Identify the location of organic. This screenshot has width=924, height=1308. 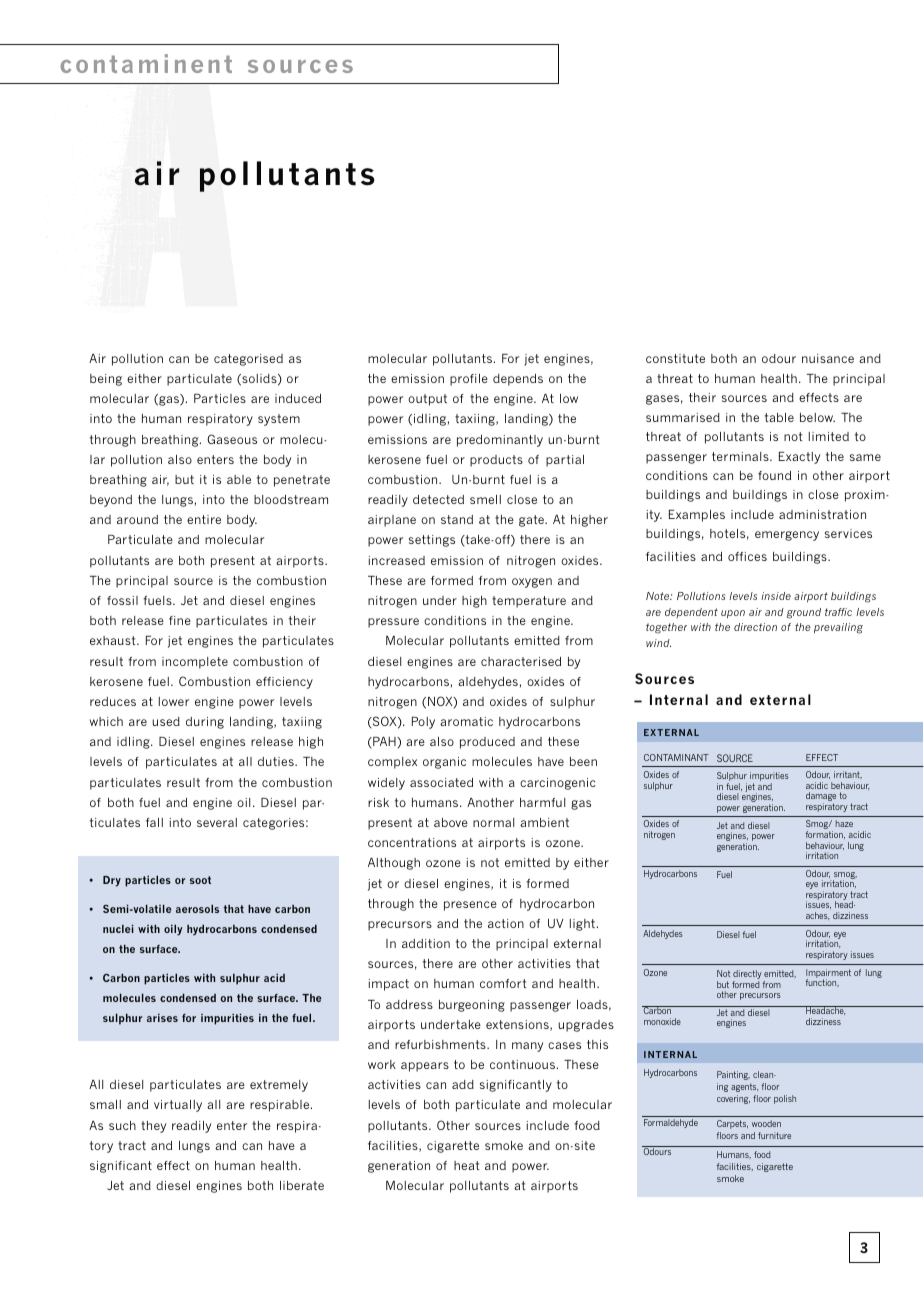
(444, 763).
